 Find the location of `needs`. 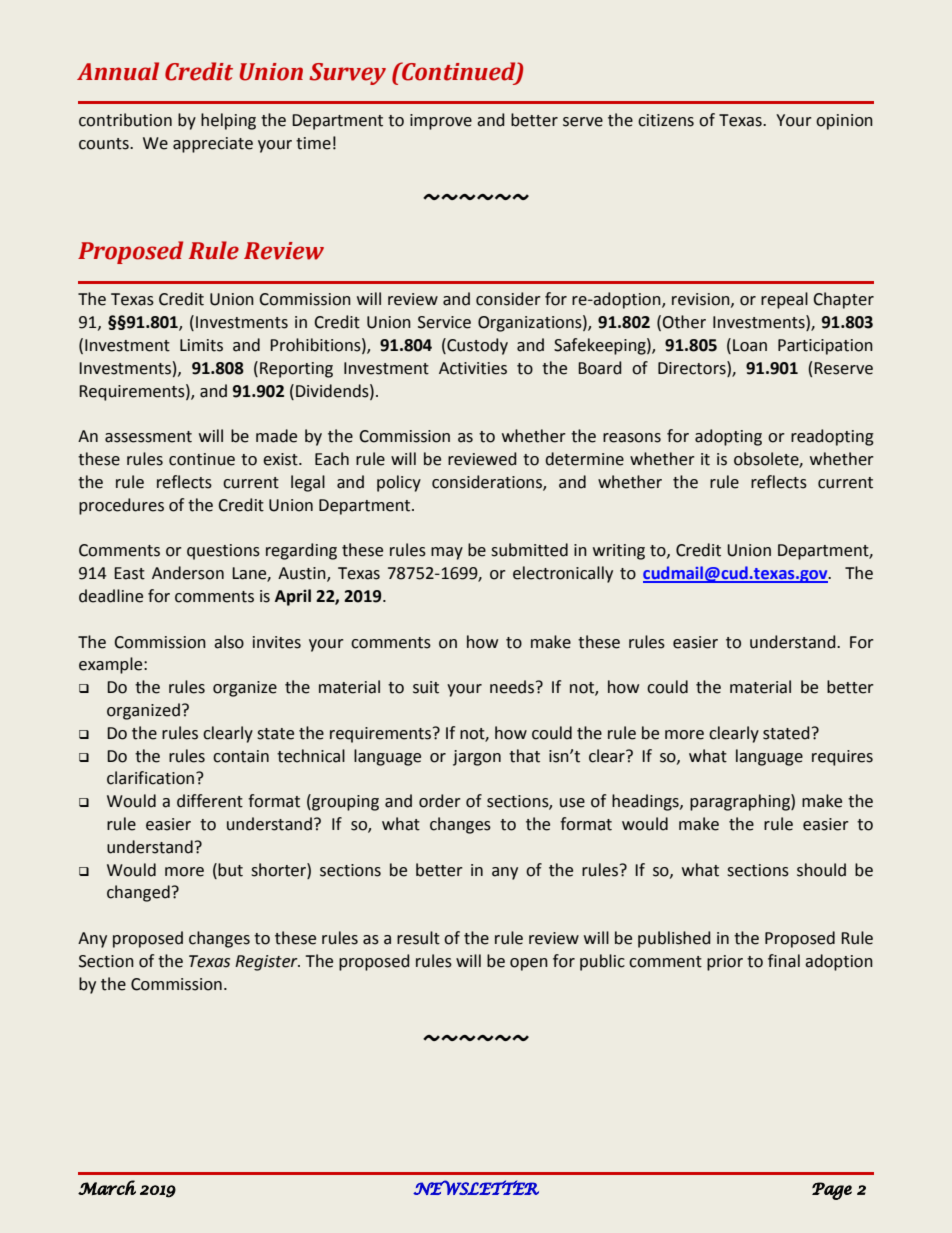

needs is located at coordinates (513, 687).
